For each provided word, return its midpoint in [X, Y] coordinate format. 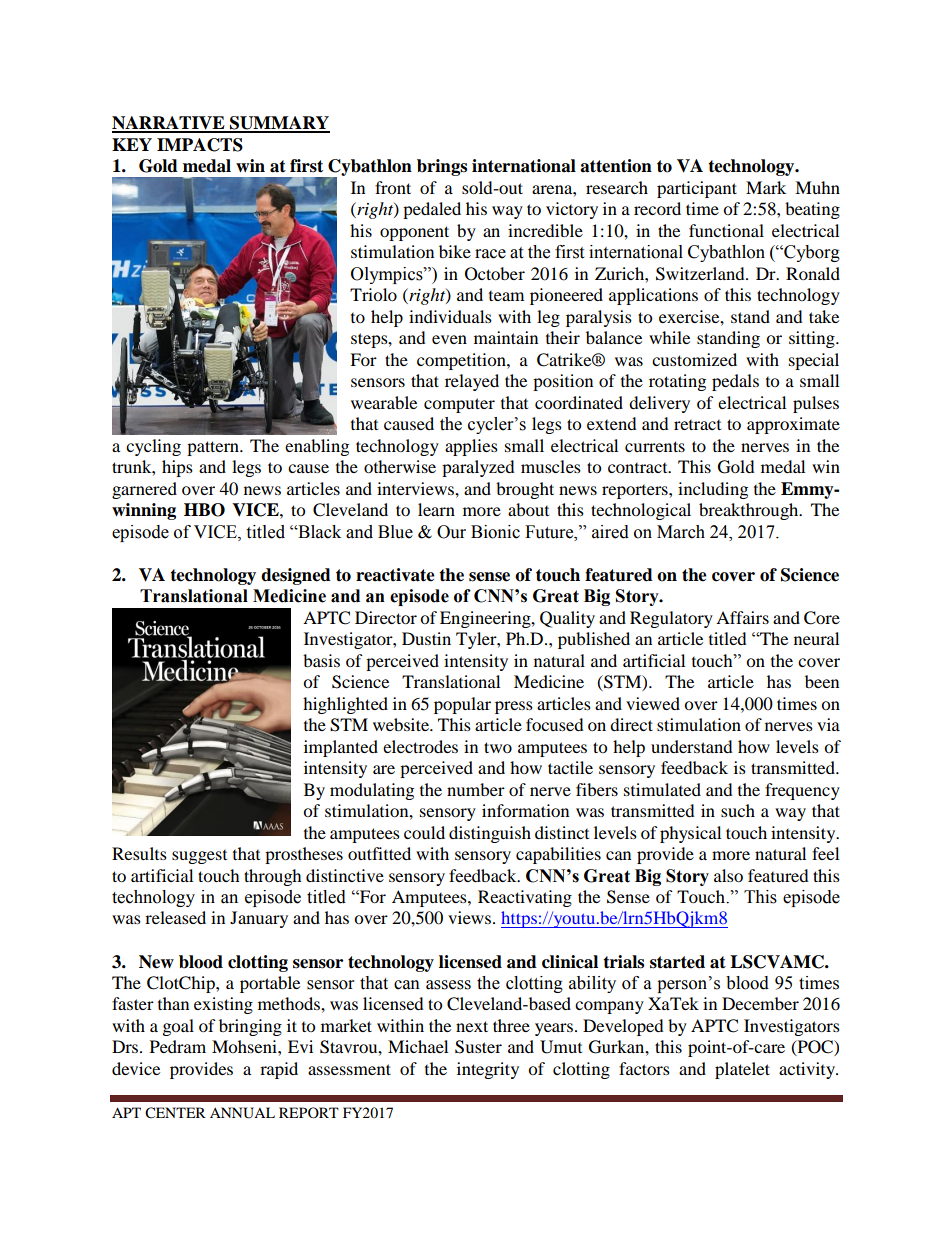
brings [442, 167]
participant [697, 189]
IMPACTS [200, 145]
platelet [742, 1070]
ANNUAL [242, 1113]
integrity [488, 1070]
